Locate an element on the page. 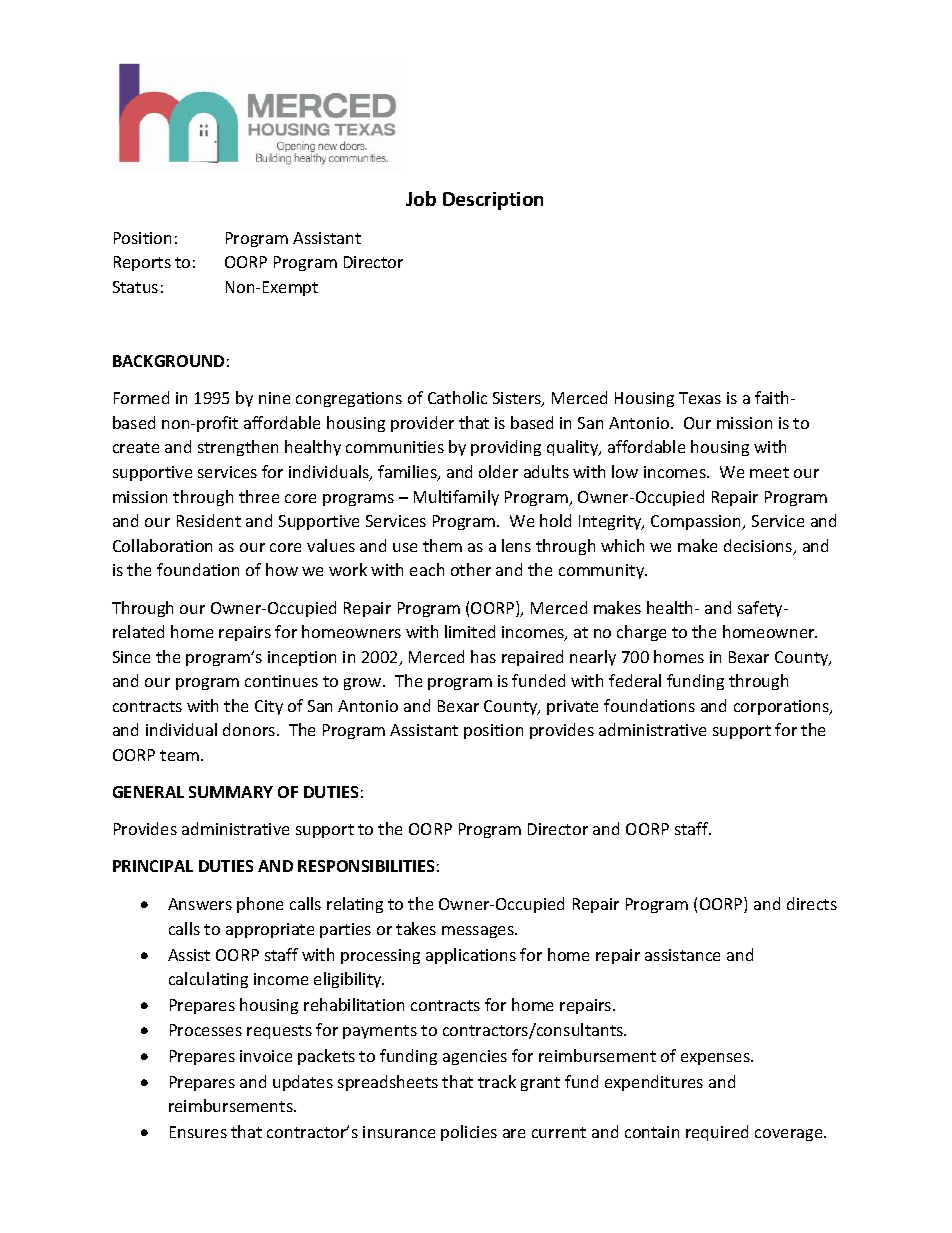 Image resolution: width=952 pixels, height=1233 pixels. Reports is located at coordinates (142, 263).
